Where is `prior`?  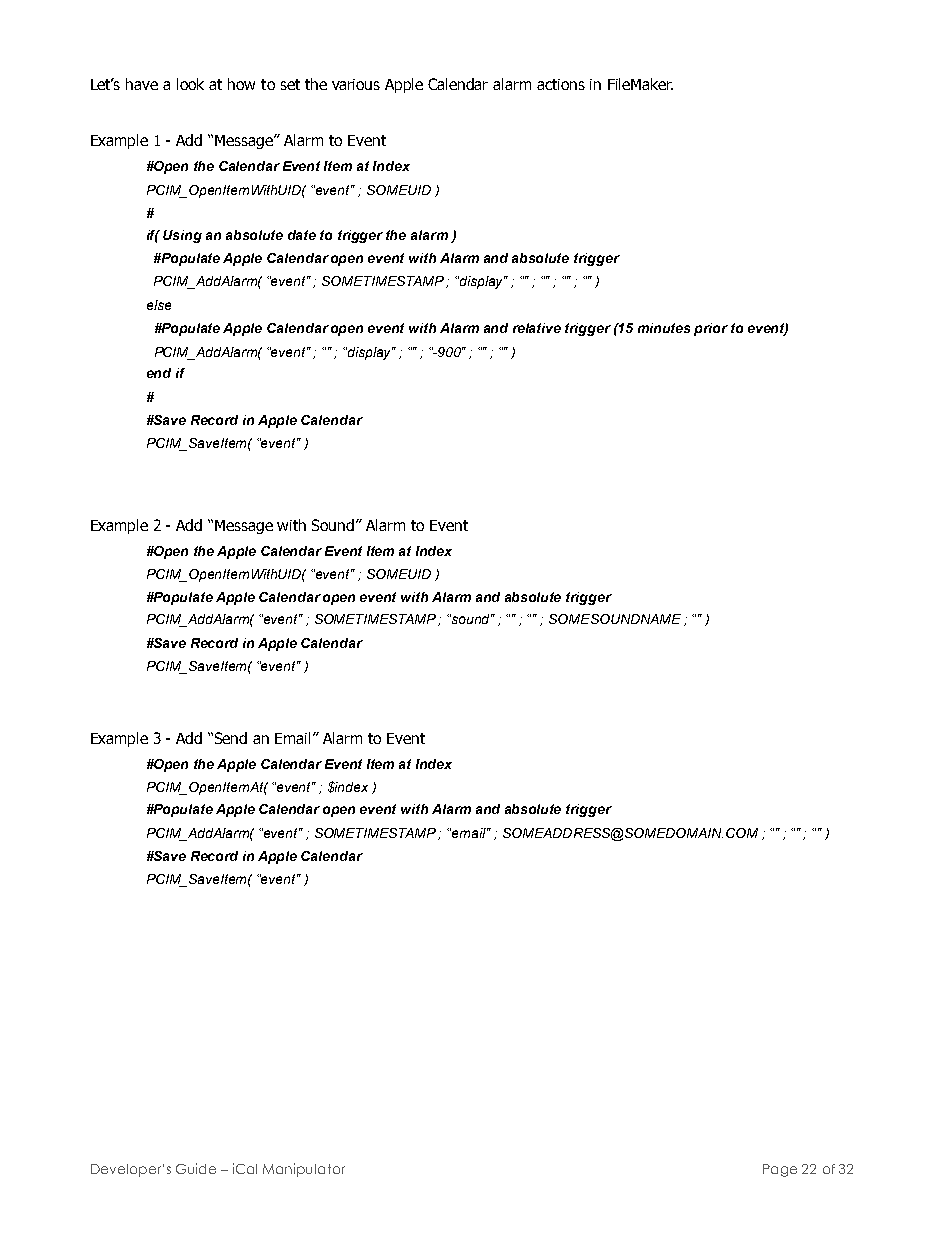 prior is located at coordinates (711, 329).
